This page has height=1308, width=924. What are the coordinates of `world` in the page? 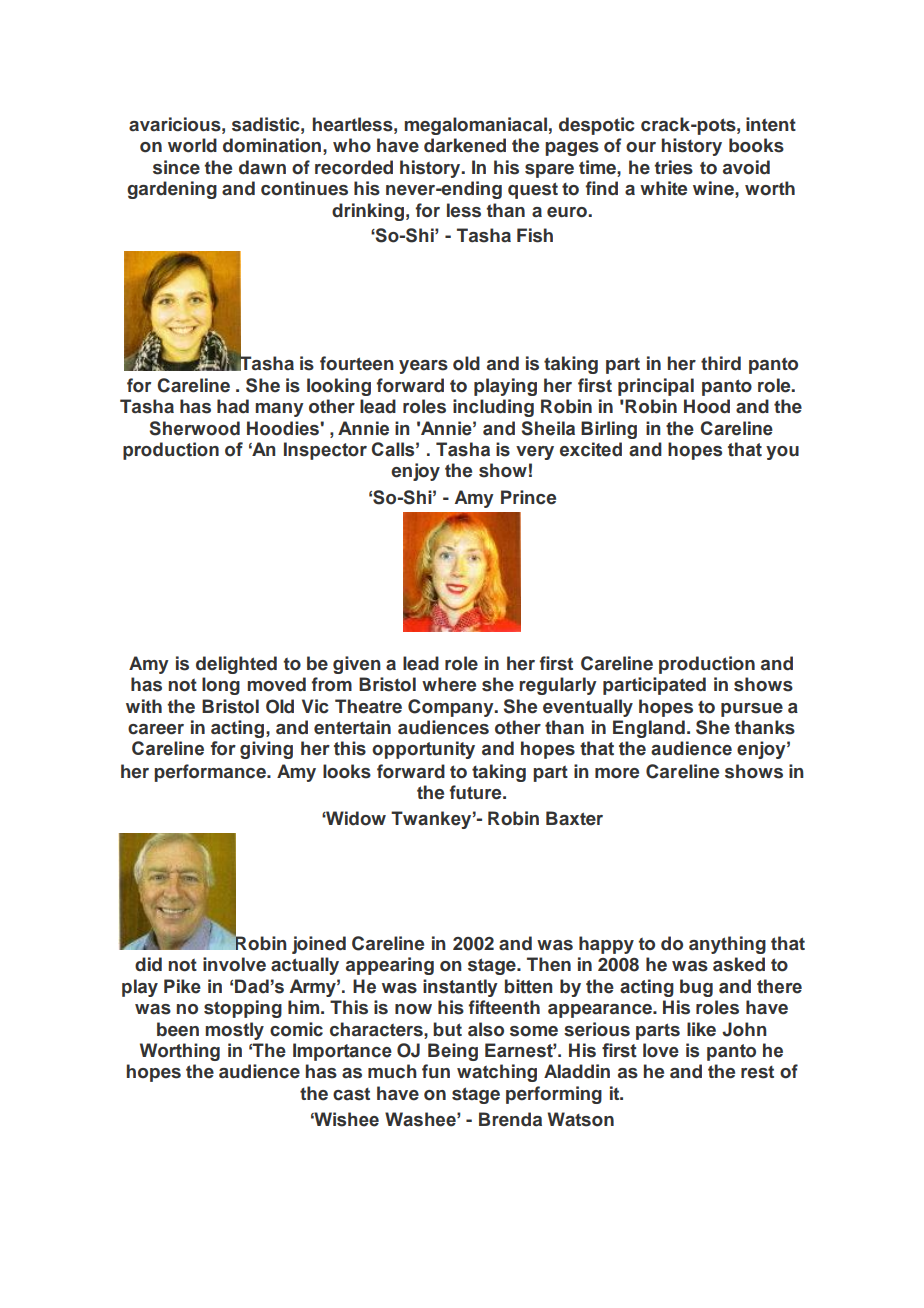 It's located at (192, 145).
